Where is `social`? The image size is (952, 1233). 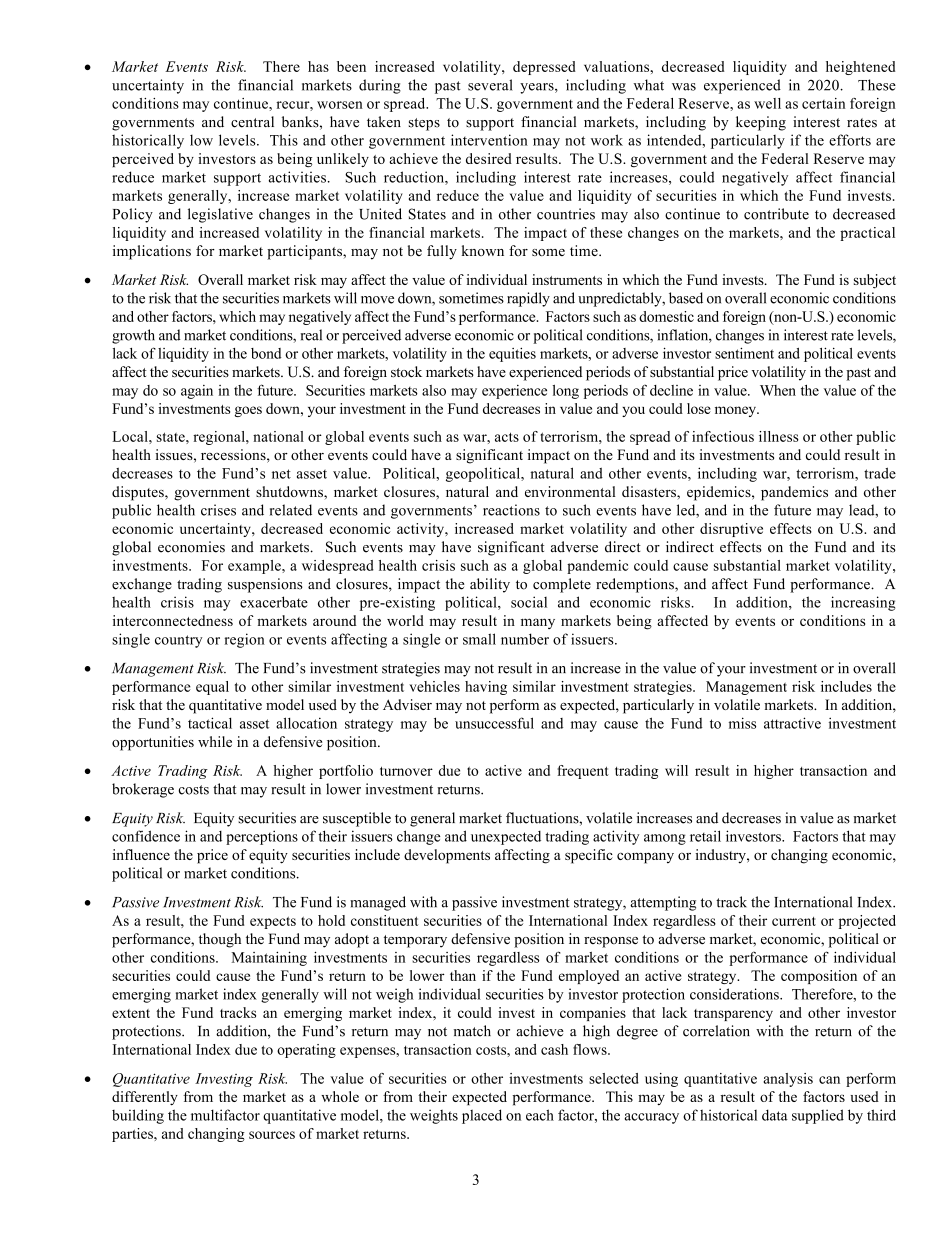
social is located at coordinates (529, 602).
